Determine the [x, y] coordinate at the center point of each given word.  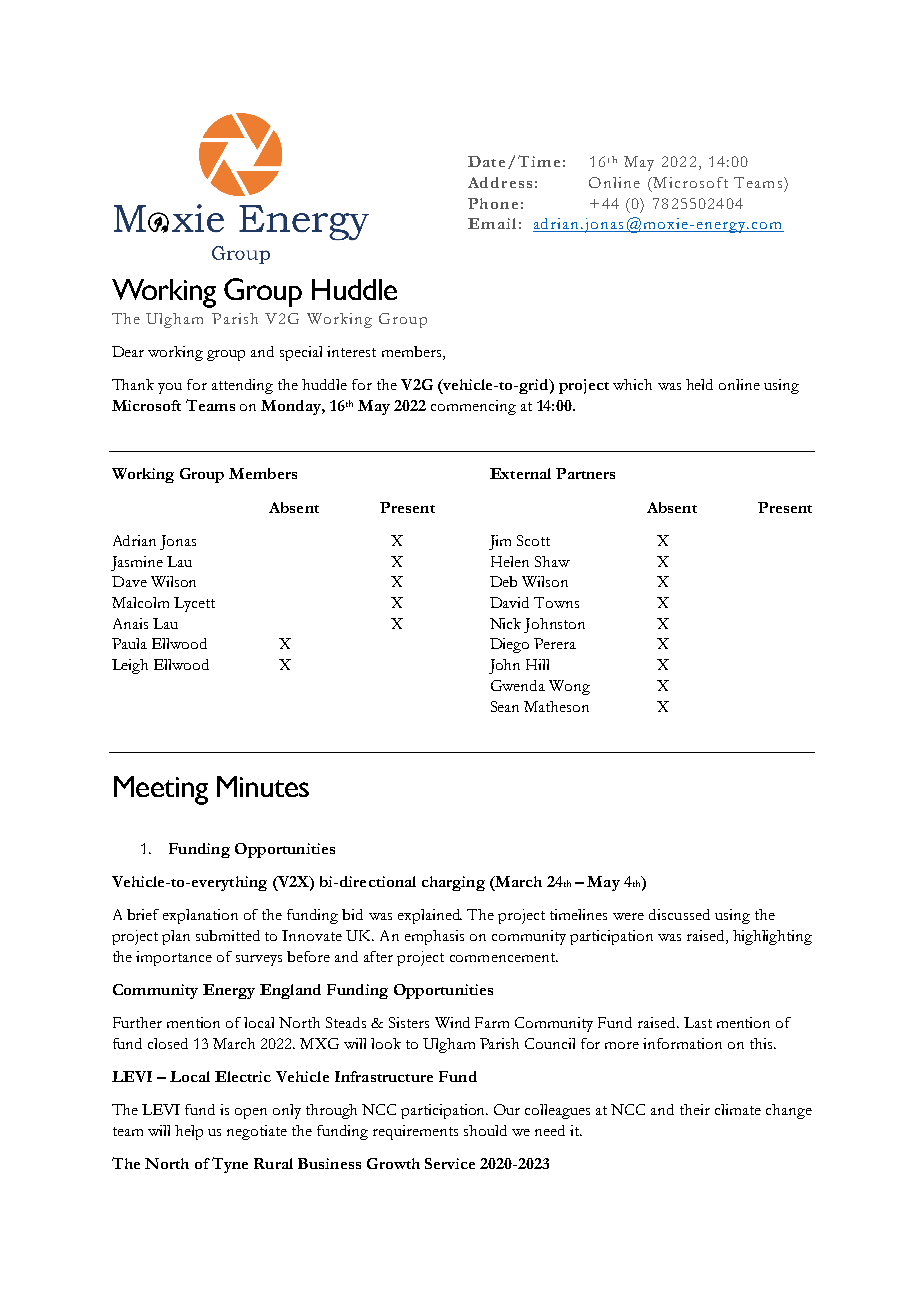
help [189, 1132]
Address [500, 182]
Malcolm [140, 602]
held [699, 384]
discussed [679, 914]
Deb [503, 581]
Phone [493, 203]
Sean [505, 706]
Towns [556, 602]
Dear [128, 351]
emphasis [434, 937]
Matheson [556, 706]
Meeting [161, 790]
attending [242, 386]
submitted [228, 935]
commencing [473, 407]
